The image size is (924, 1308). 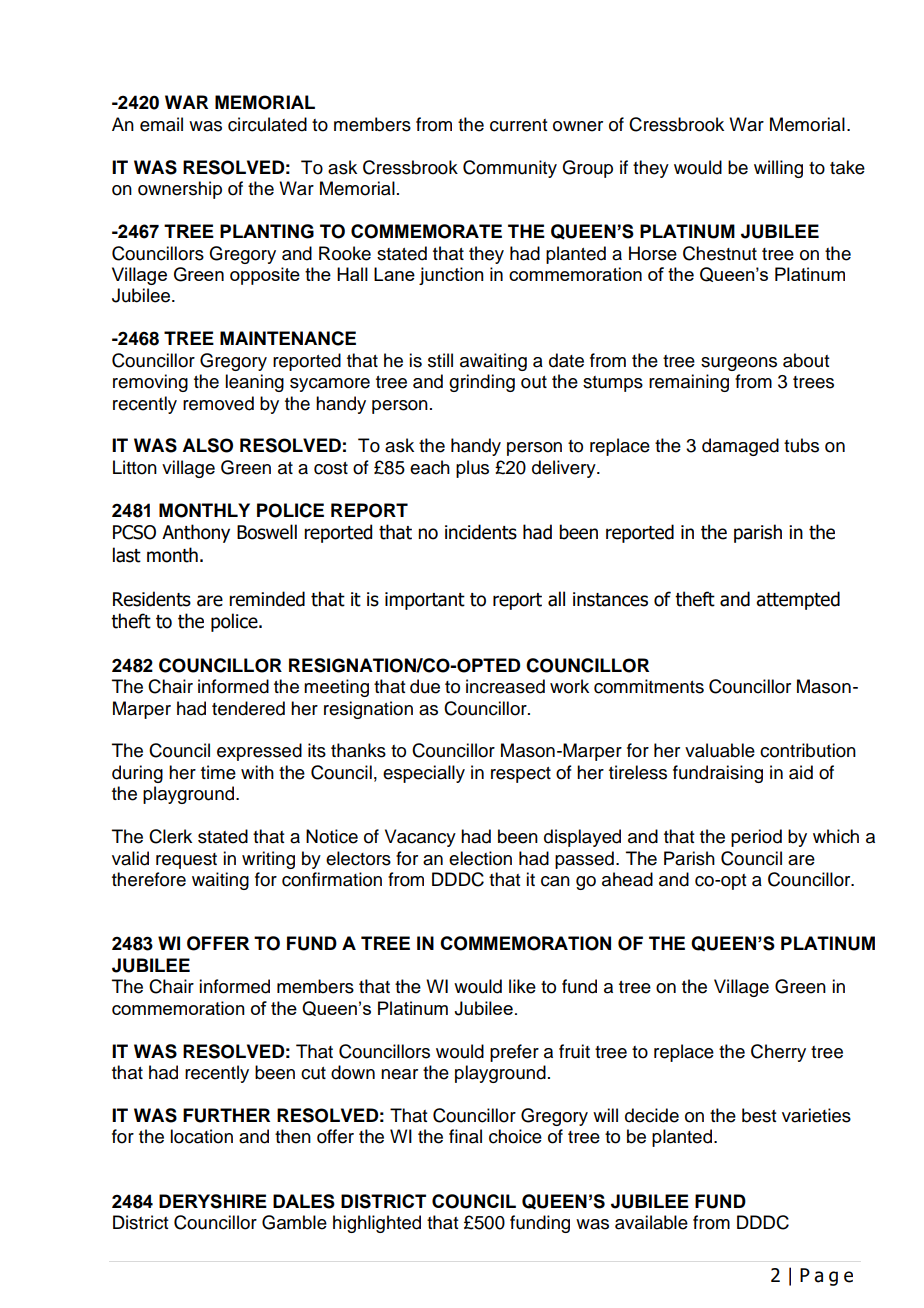 I want to click on attempted, so click(x=798, y=600).
